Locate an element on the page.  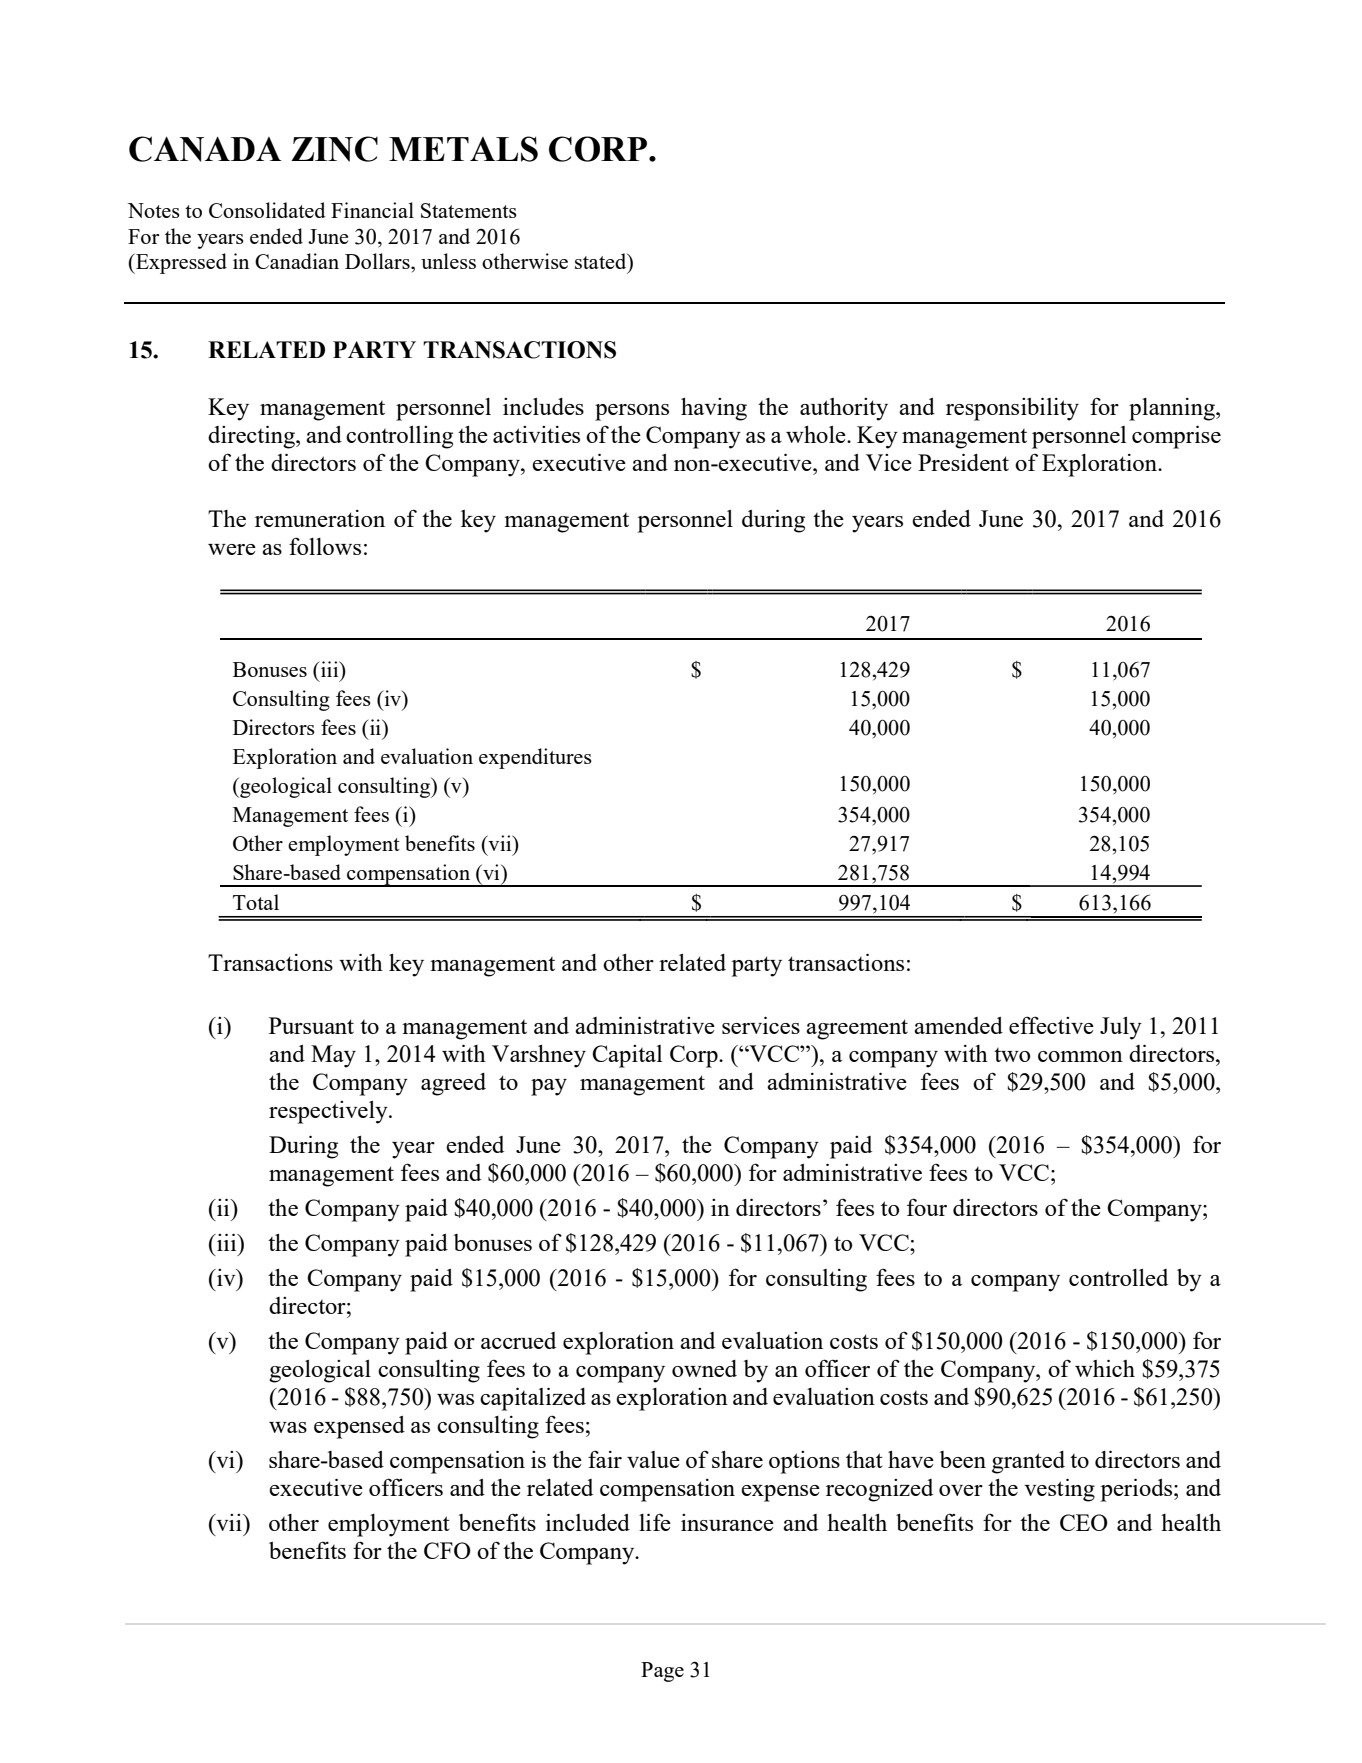
persons is located at coordinates (632, 412).
